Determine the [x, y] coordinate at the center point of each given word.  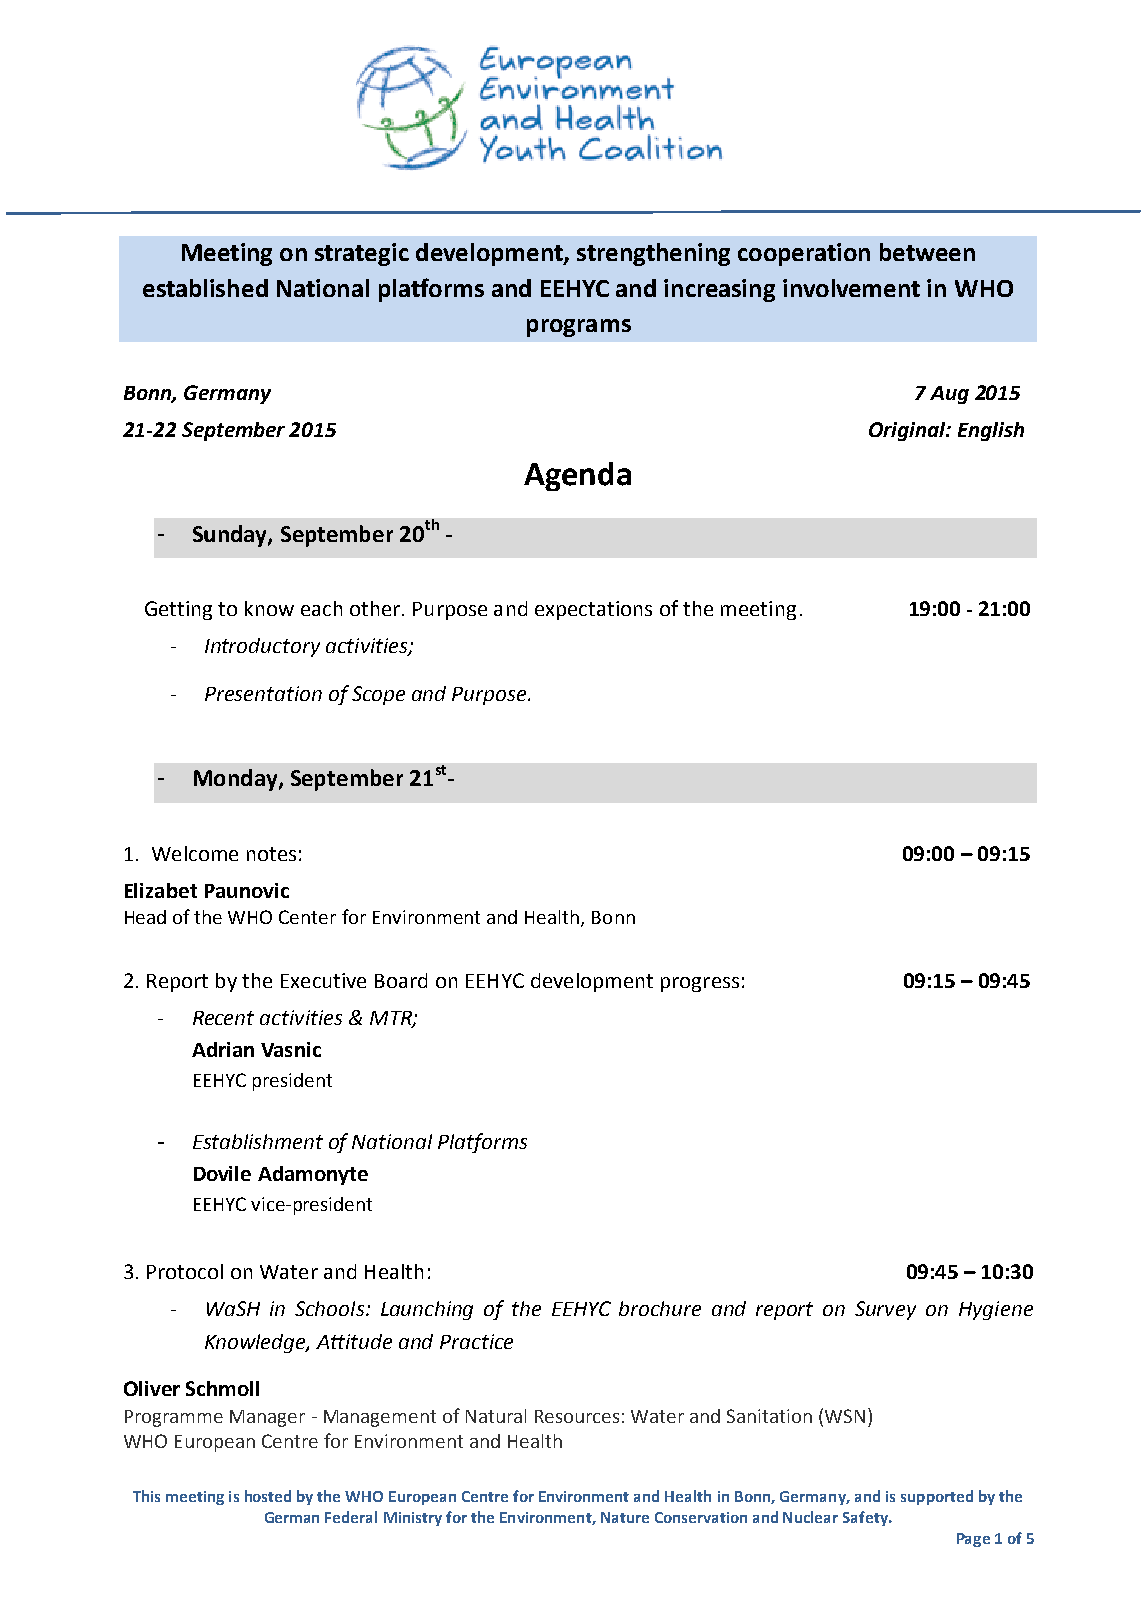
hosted [268, 1496]
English [991, 431]
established [205, 288]
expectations [593, 610]
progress [700, 984]
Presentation [263, 693]
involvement [851, 288]
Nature [625, 1517]
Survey [885, 1310]
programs [579, 328]
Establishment [258, 1141]
